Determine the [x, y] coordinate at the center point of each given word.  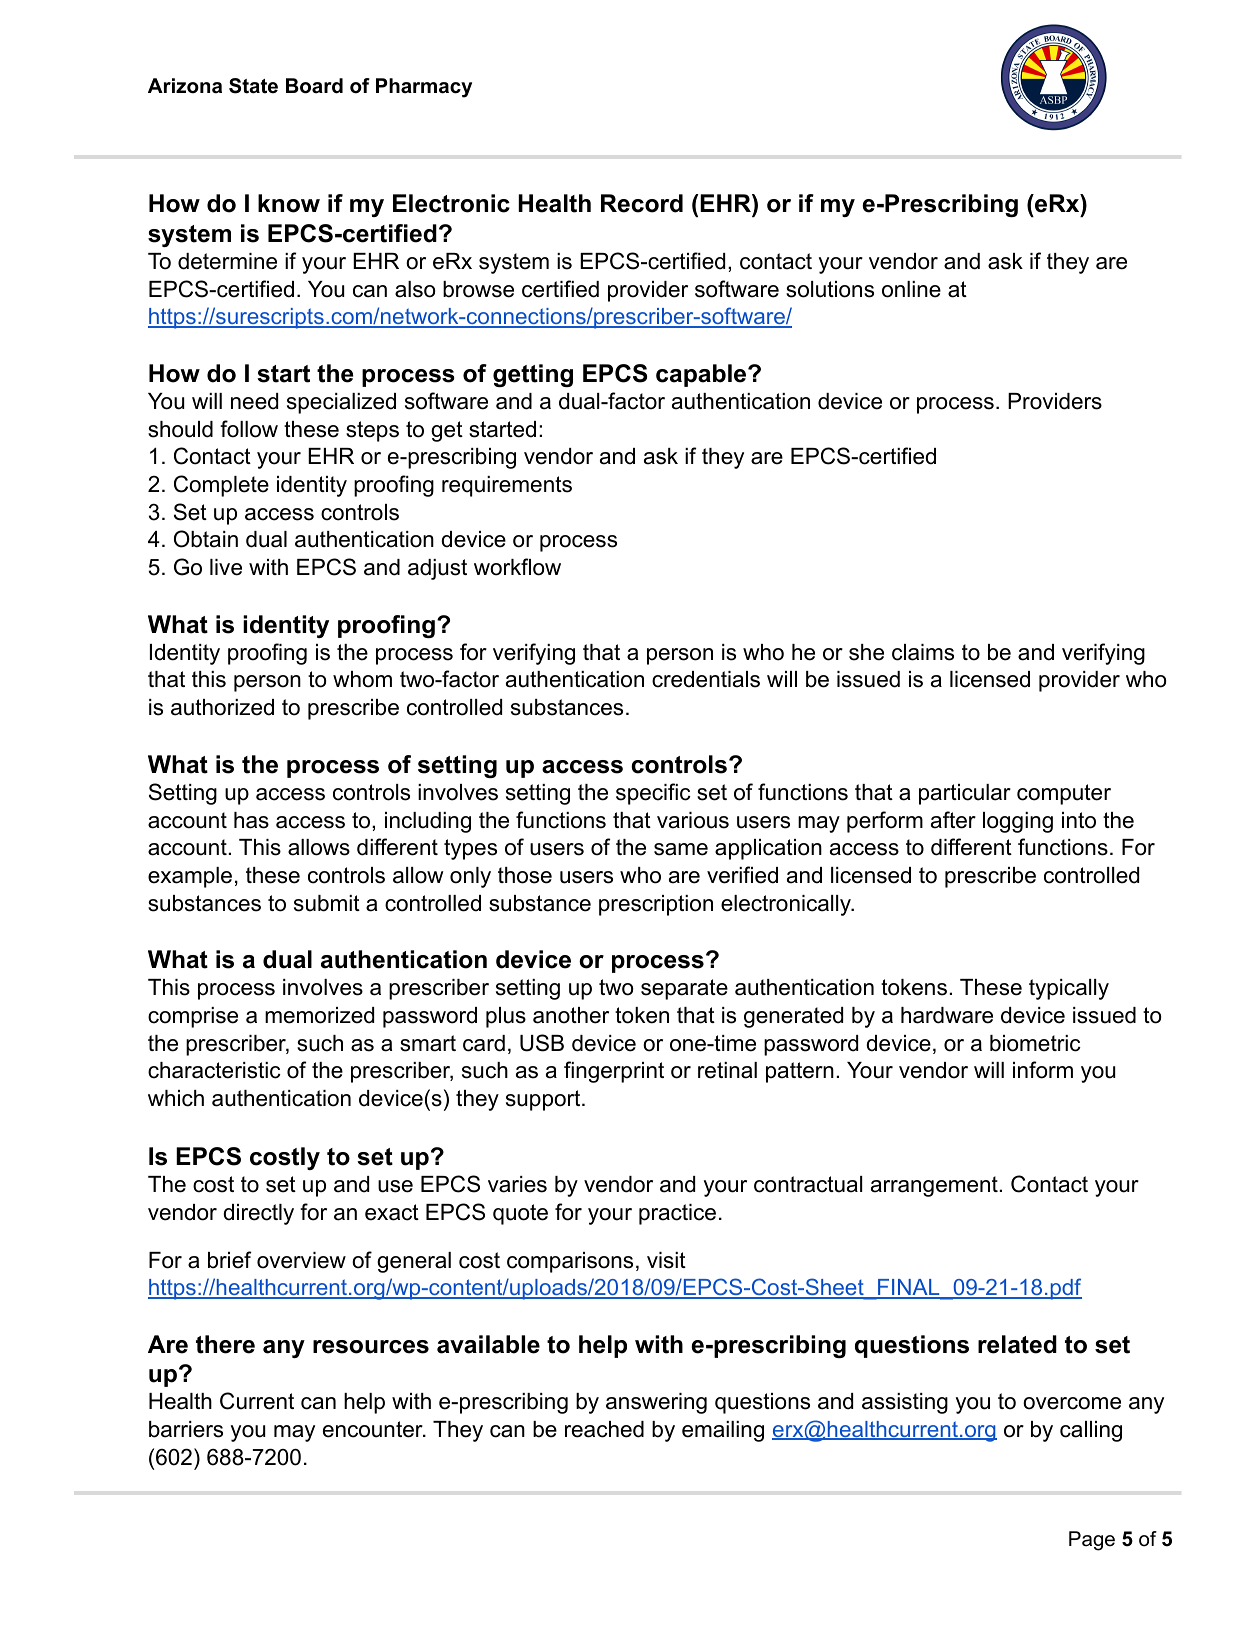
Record [642, 203]
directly [258, 1214]
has [251, 820]
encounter [374, 1429]
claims [923, 652]
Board [314, 86]
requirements [507, 486]
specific [653, 794]
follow [249, 429]
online [911, 289]
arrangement [934, 1186]
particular [965, 794]
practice [677, 1214]
